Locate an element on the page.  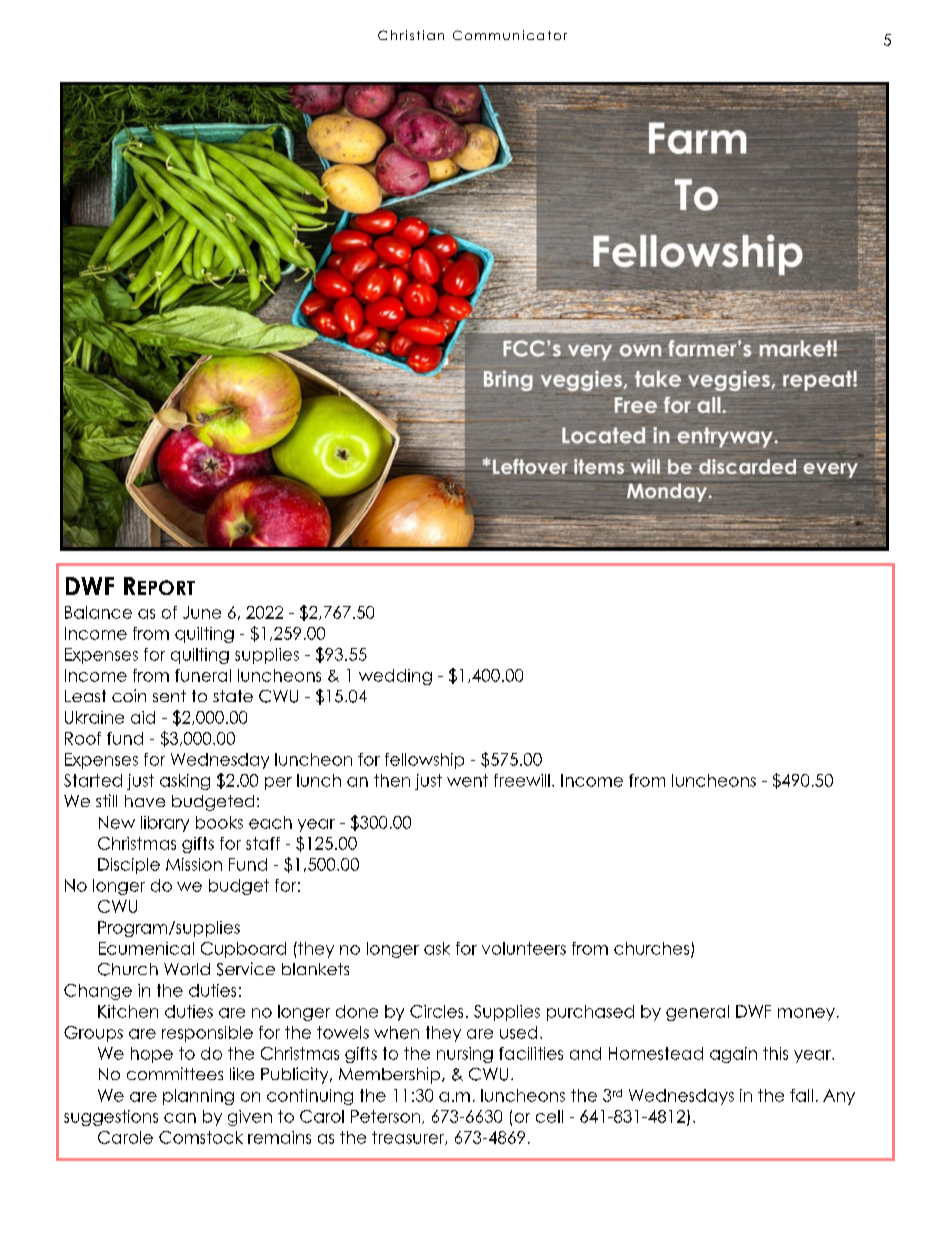
can is located at coordinates (180, 1118).
